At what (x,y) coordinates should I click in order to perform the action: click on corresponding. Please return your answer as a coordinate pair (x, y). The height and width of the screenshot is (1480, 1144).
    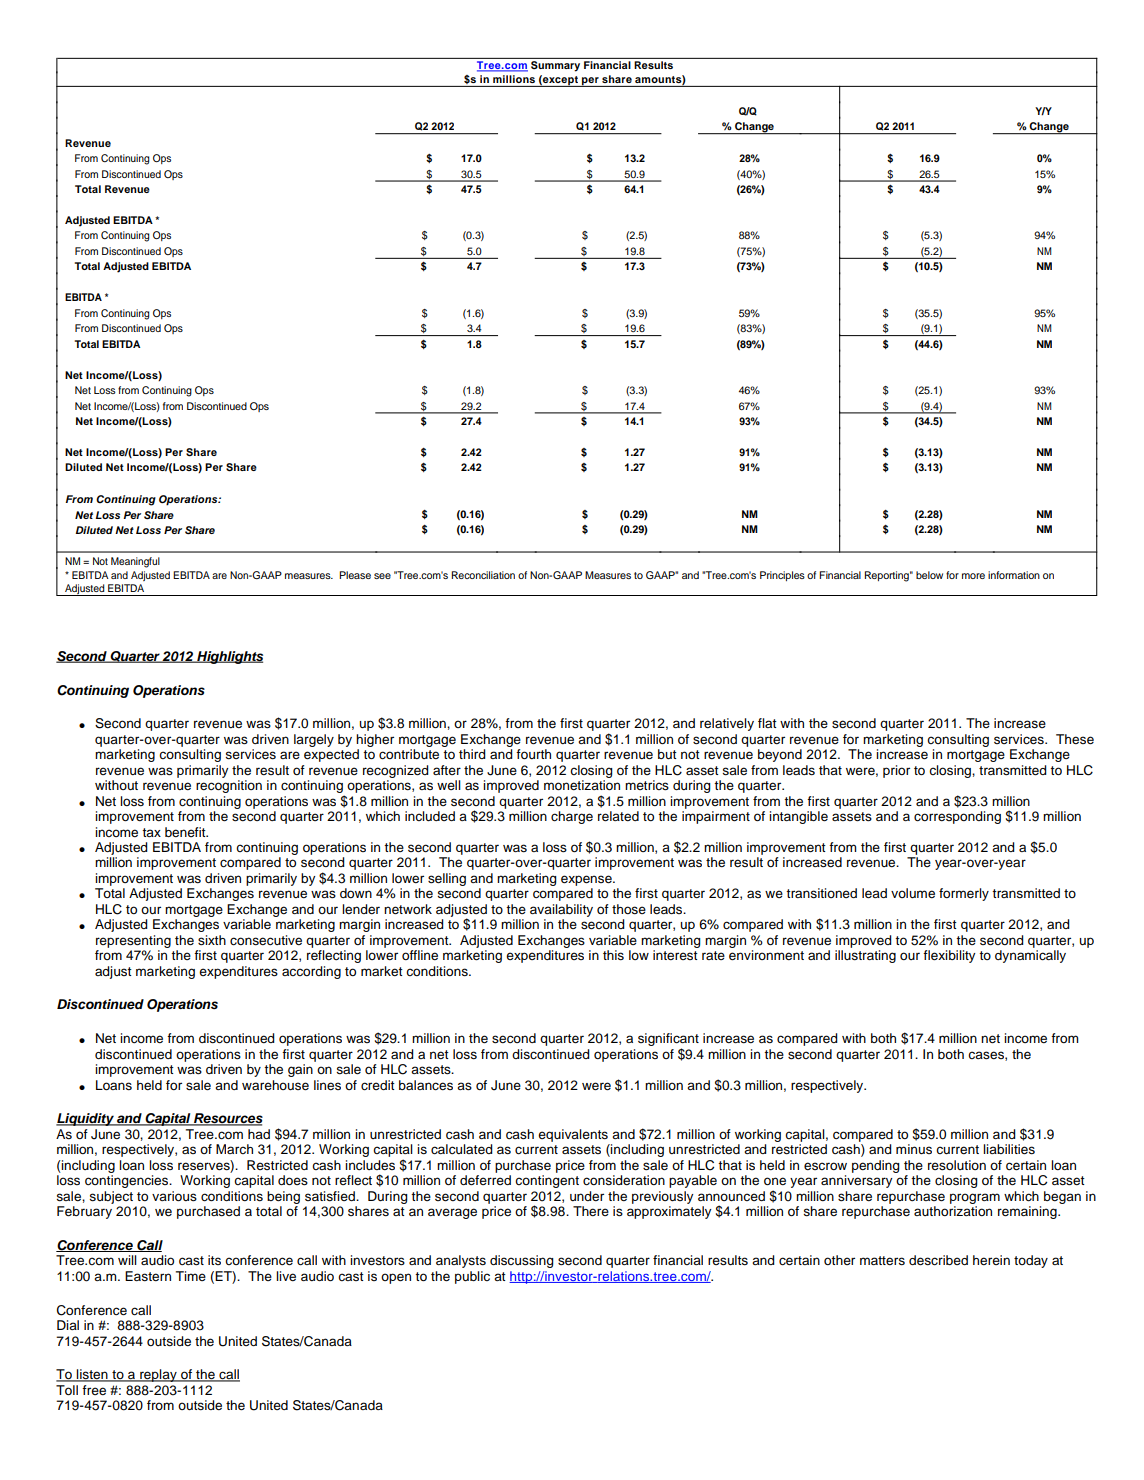
    Looking at the image, I should click on (957, 817).
